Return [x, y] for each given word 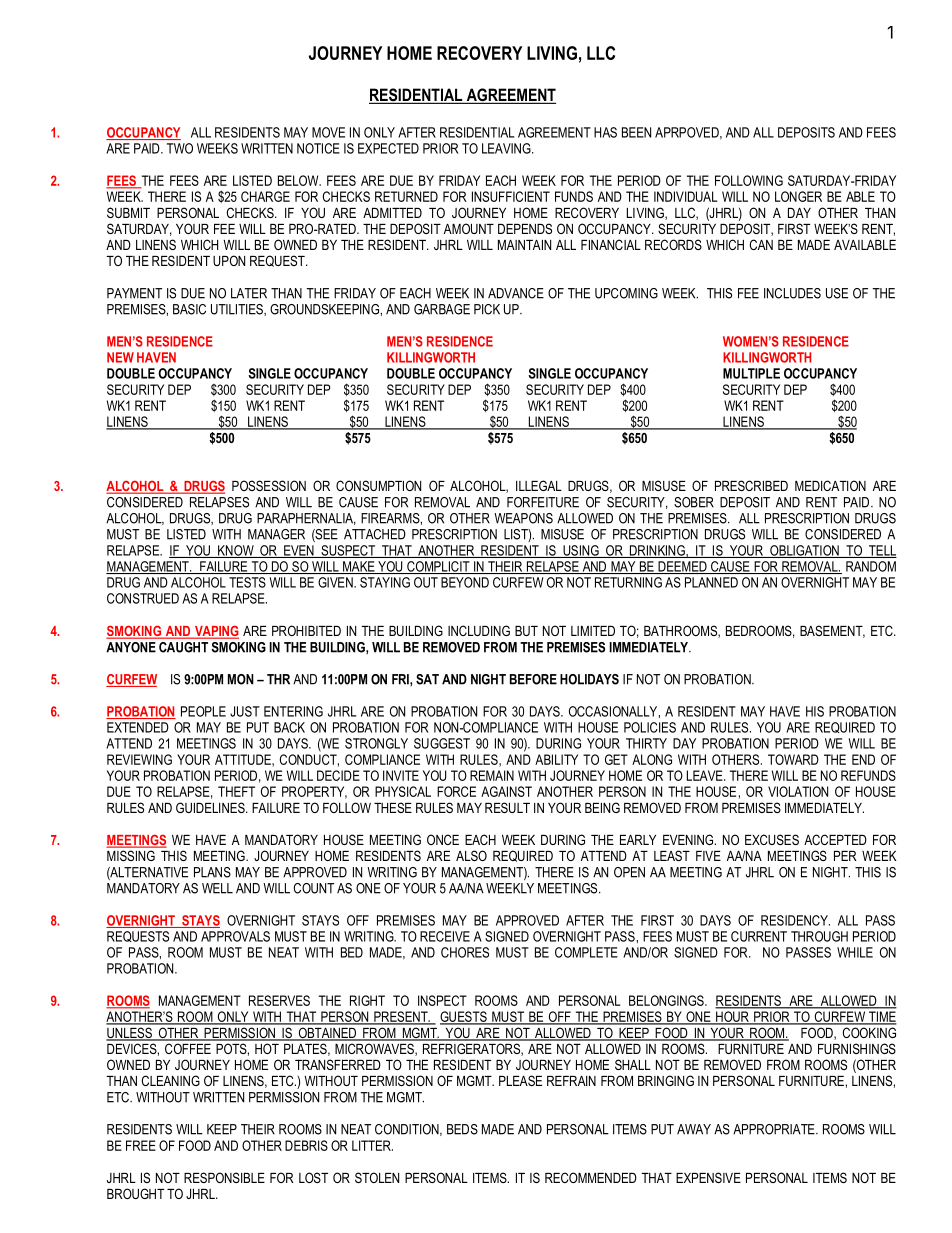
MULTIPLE [751, 373]
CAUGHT [183, 647]
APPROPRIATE [775, 1129]
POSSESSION [269, 485]
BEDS [462, 1129]
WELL [217, 888]
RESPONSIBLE [224, 1177]
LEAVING [507, 148]
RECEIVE [445, 936]
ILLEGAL [539, 485]
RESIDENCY [795, 920]
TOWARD [793, 759]
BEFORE [533, 679]
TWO [180, 148]
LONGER [798, 196]
